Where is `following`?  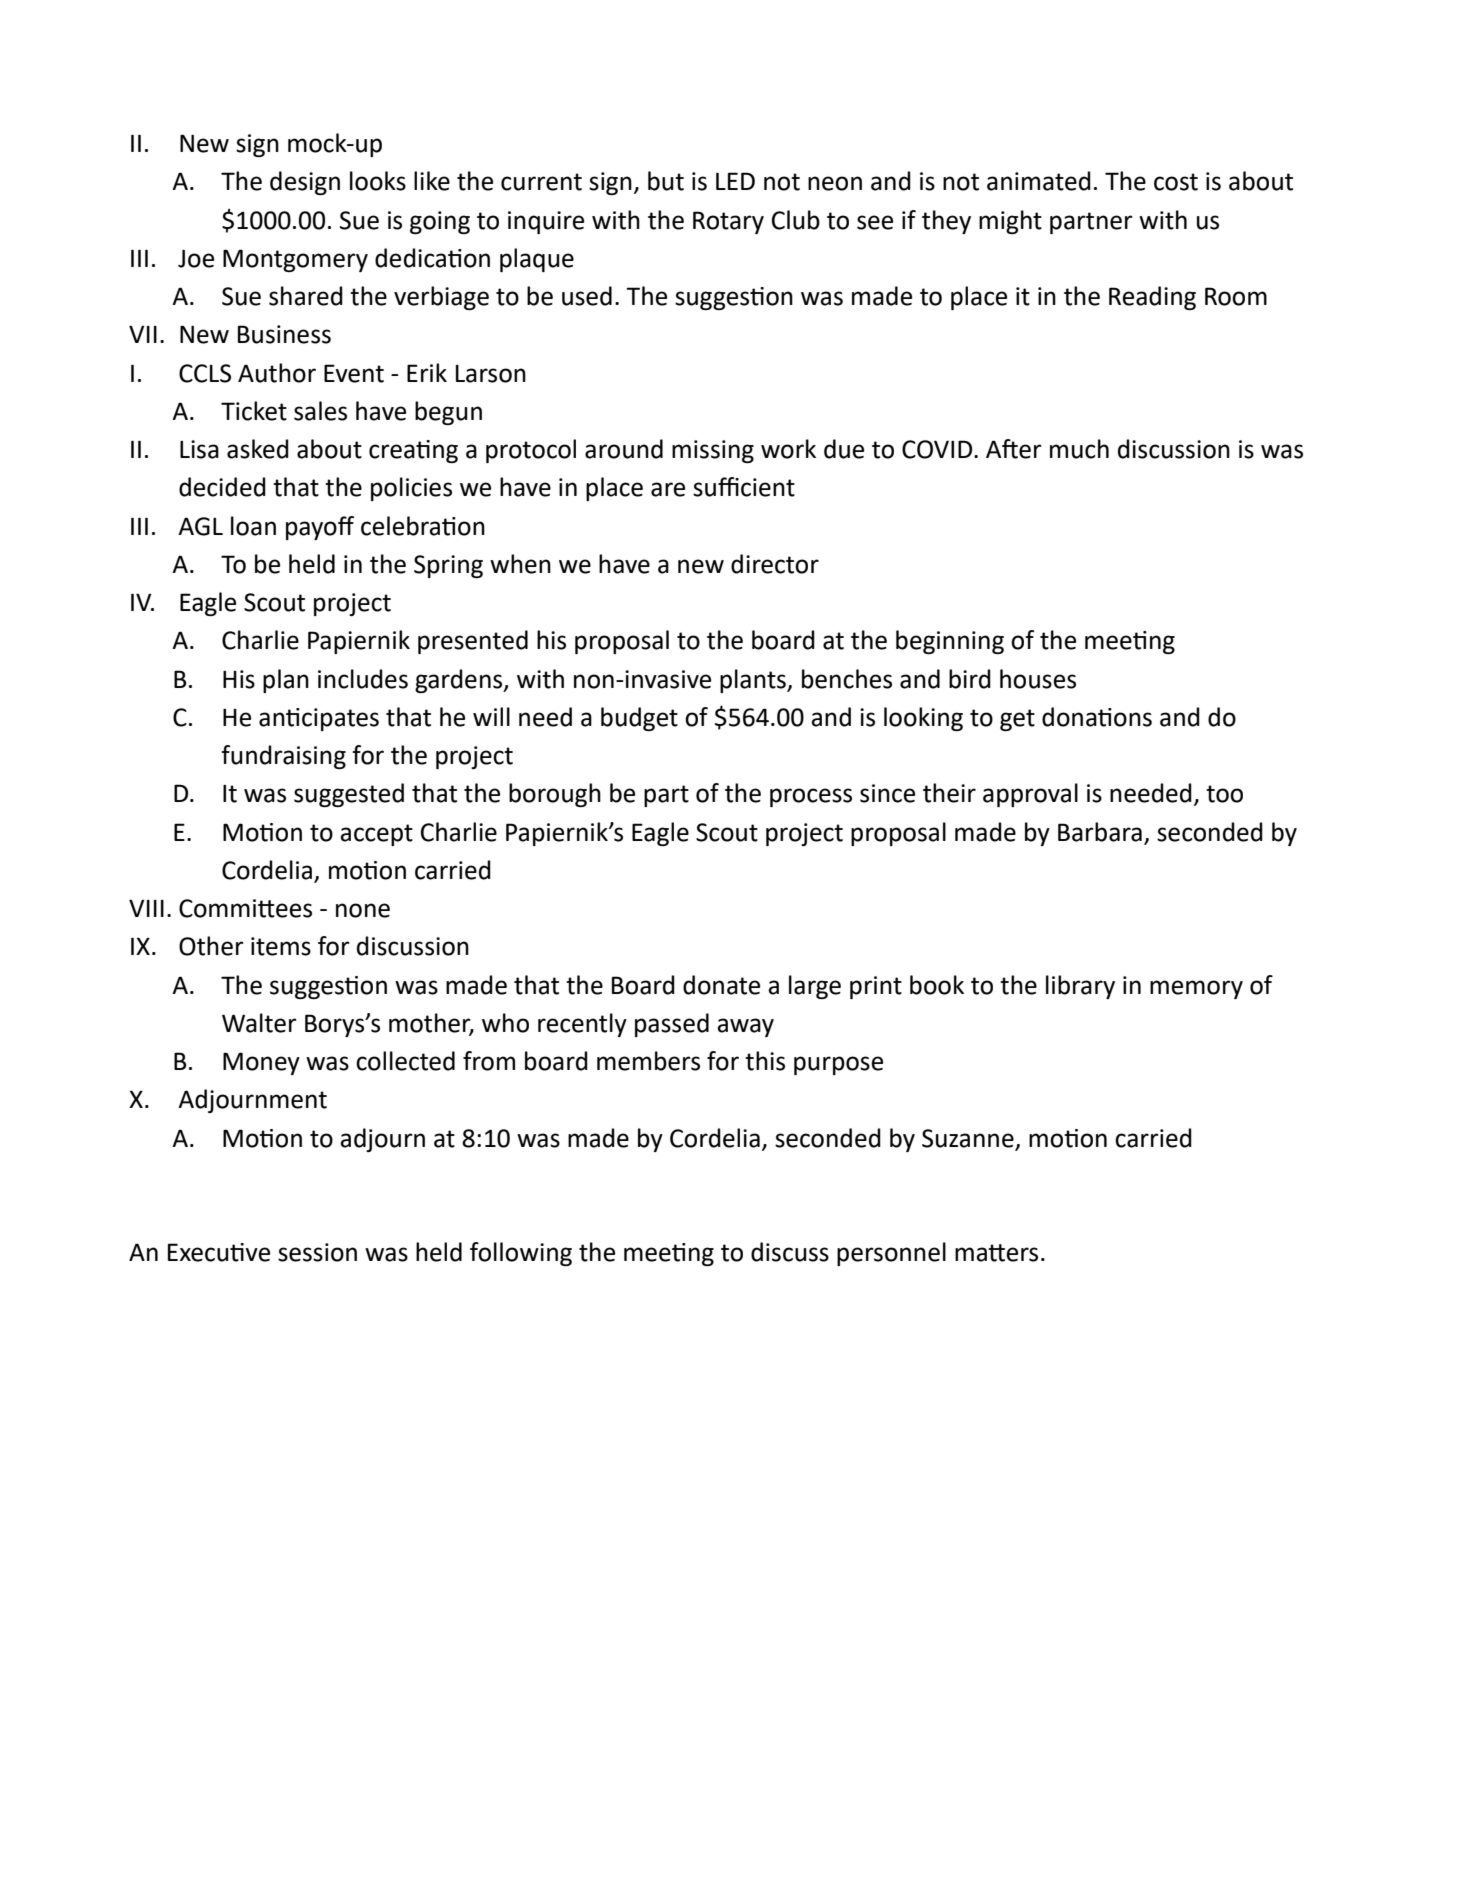
following is located at coordinates (521, 1254).
